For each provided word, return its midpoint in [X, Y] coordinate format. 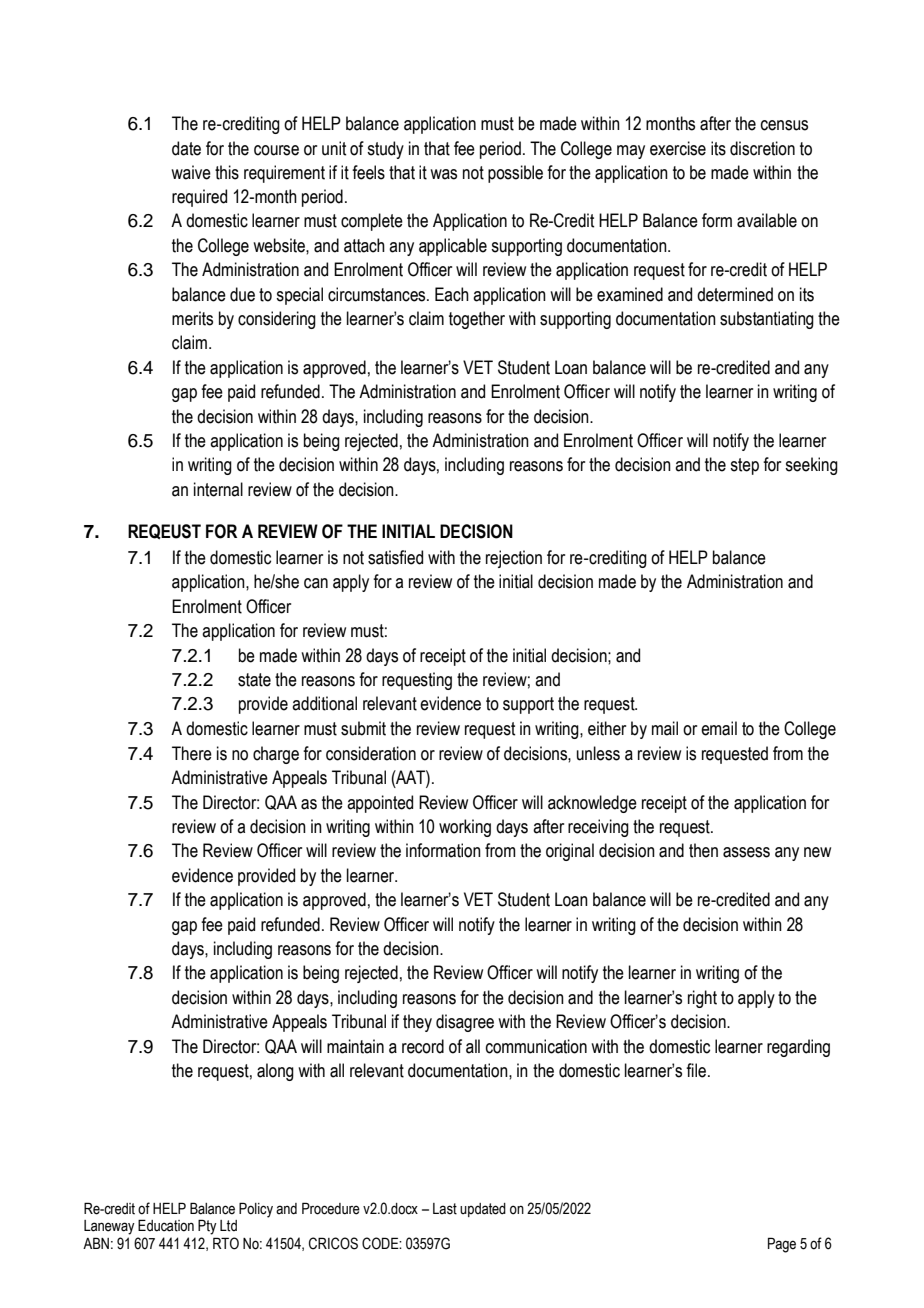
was [443, 174]
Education [166, 1225]
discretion [762, 148]
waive [191, 172]
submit [363, 728]
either [607, 728]
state [254, 680]
